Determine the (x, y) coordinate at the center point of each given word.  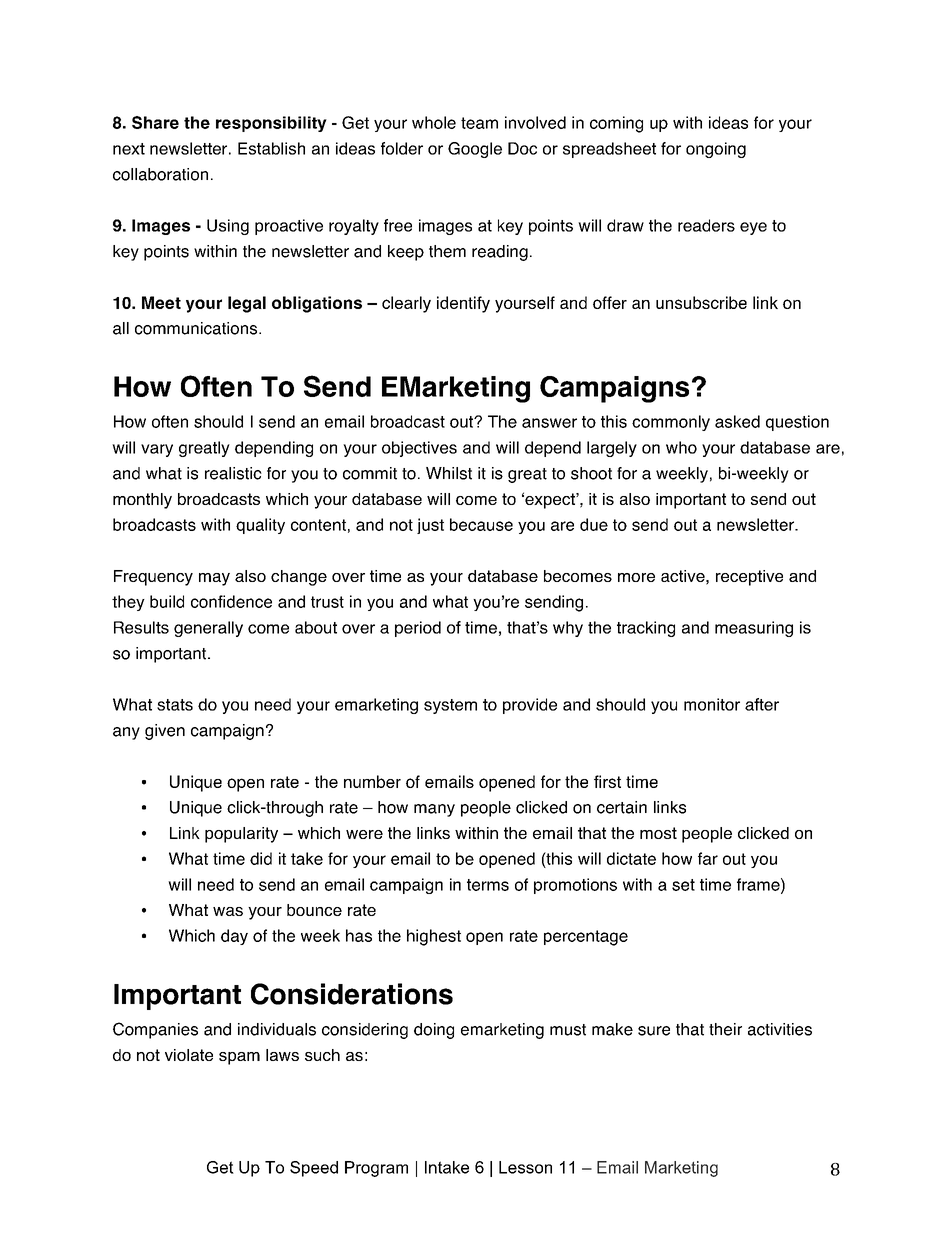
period (418, 629)
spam (239, 1058)
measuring (754, 629)
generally (208, 629)
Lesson (525, 1167)
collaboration (160, 174)
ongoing (716, 150)
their (725, 1029)
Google (475, 150)
